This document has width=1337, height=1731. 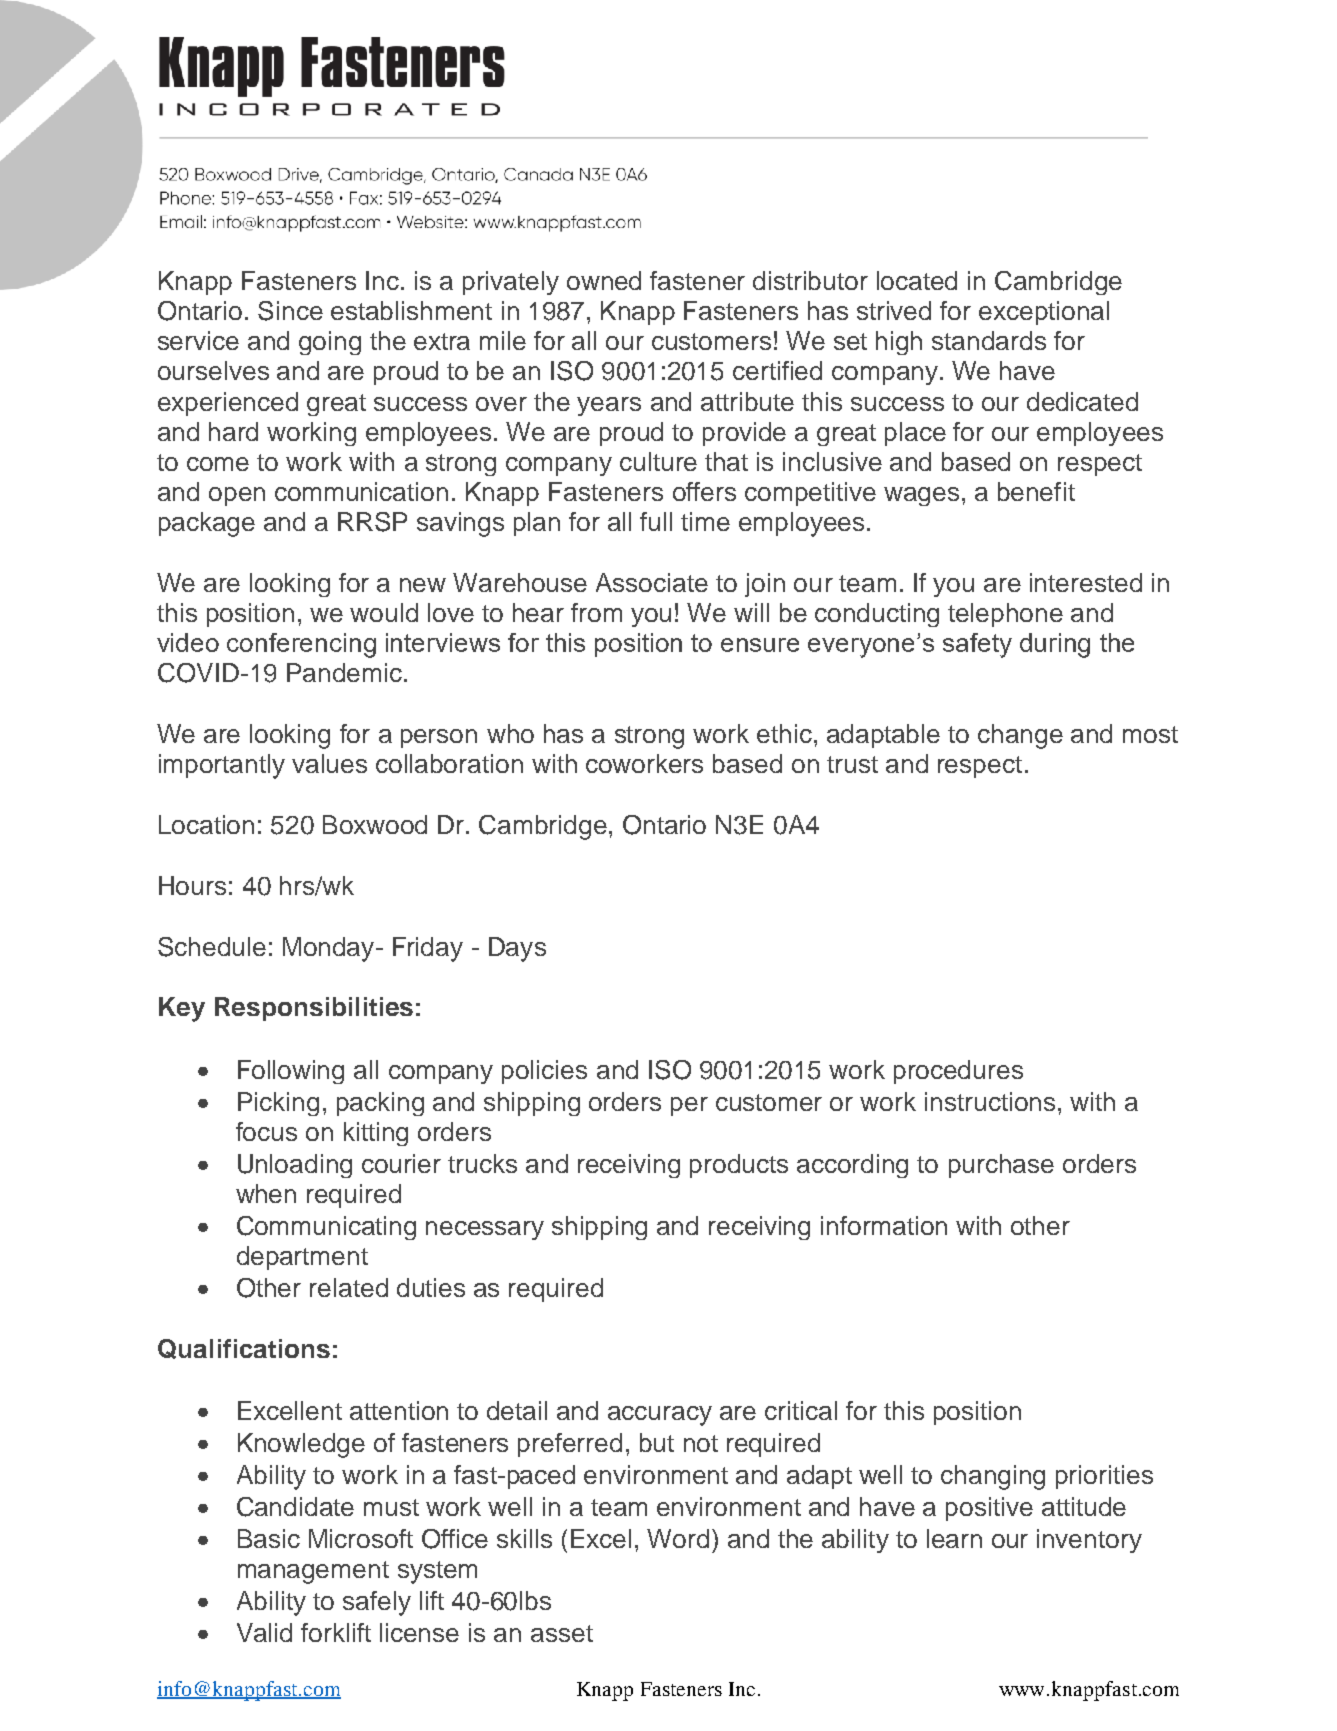 I want to click on Since, so click(x=290, y=311).
